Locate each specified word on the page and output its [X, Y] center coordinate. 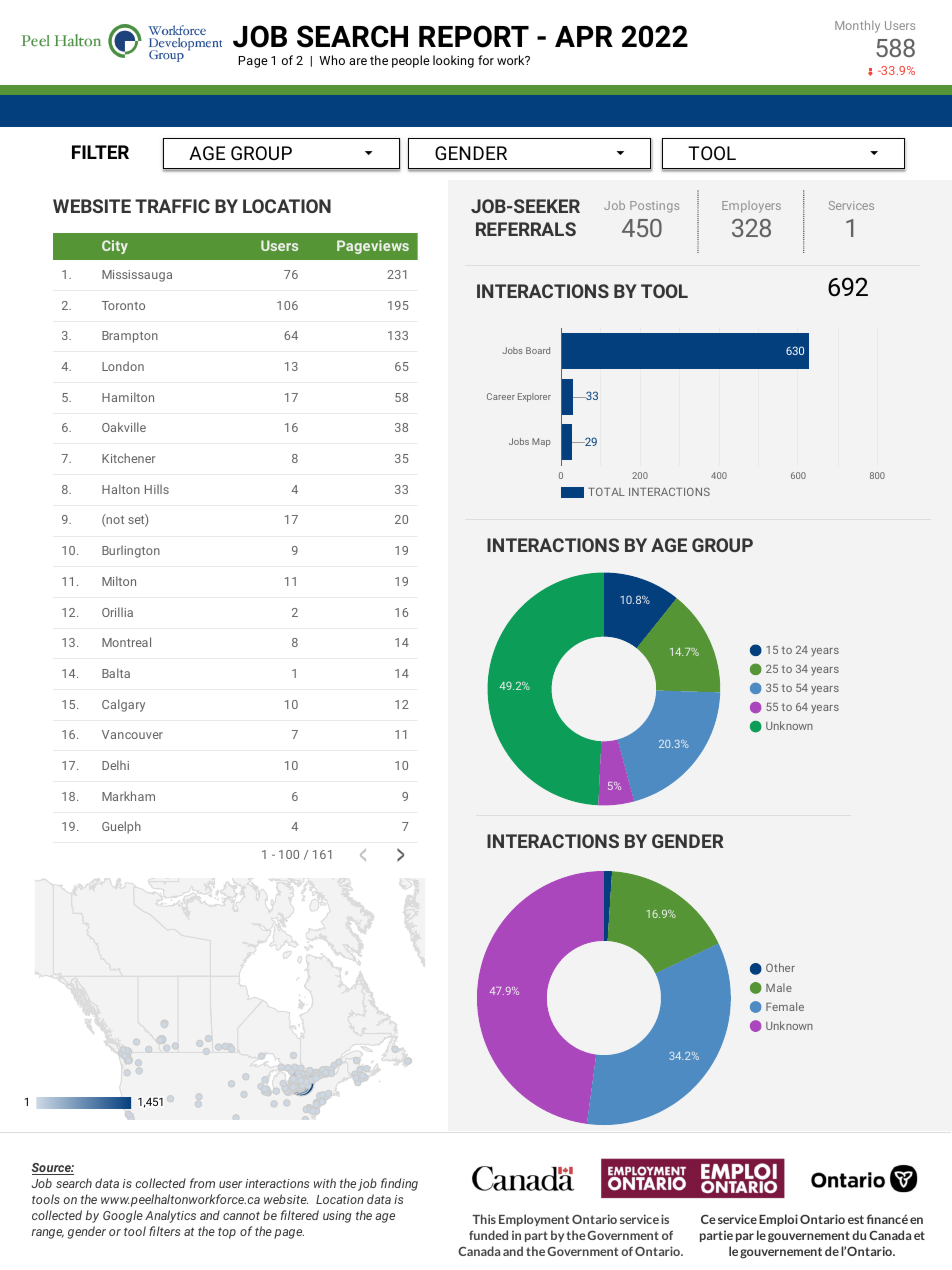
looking [453, 61]
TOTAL [606, 491]
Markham [128, 796]
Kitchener [128, 458]
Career [501, 396]
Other [780, 967]
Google [123, 1216]
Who [332, 60]
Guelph [121, 827]
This [484, 1219]
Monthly [857, 26]
